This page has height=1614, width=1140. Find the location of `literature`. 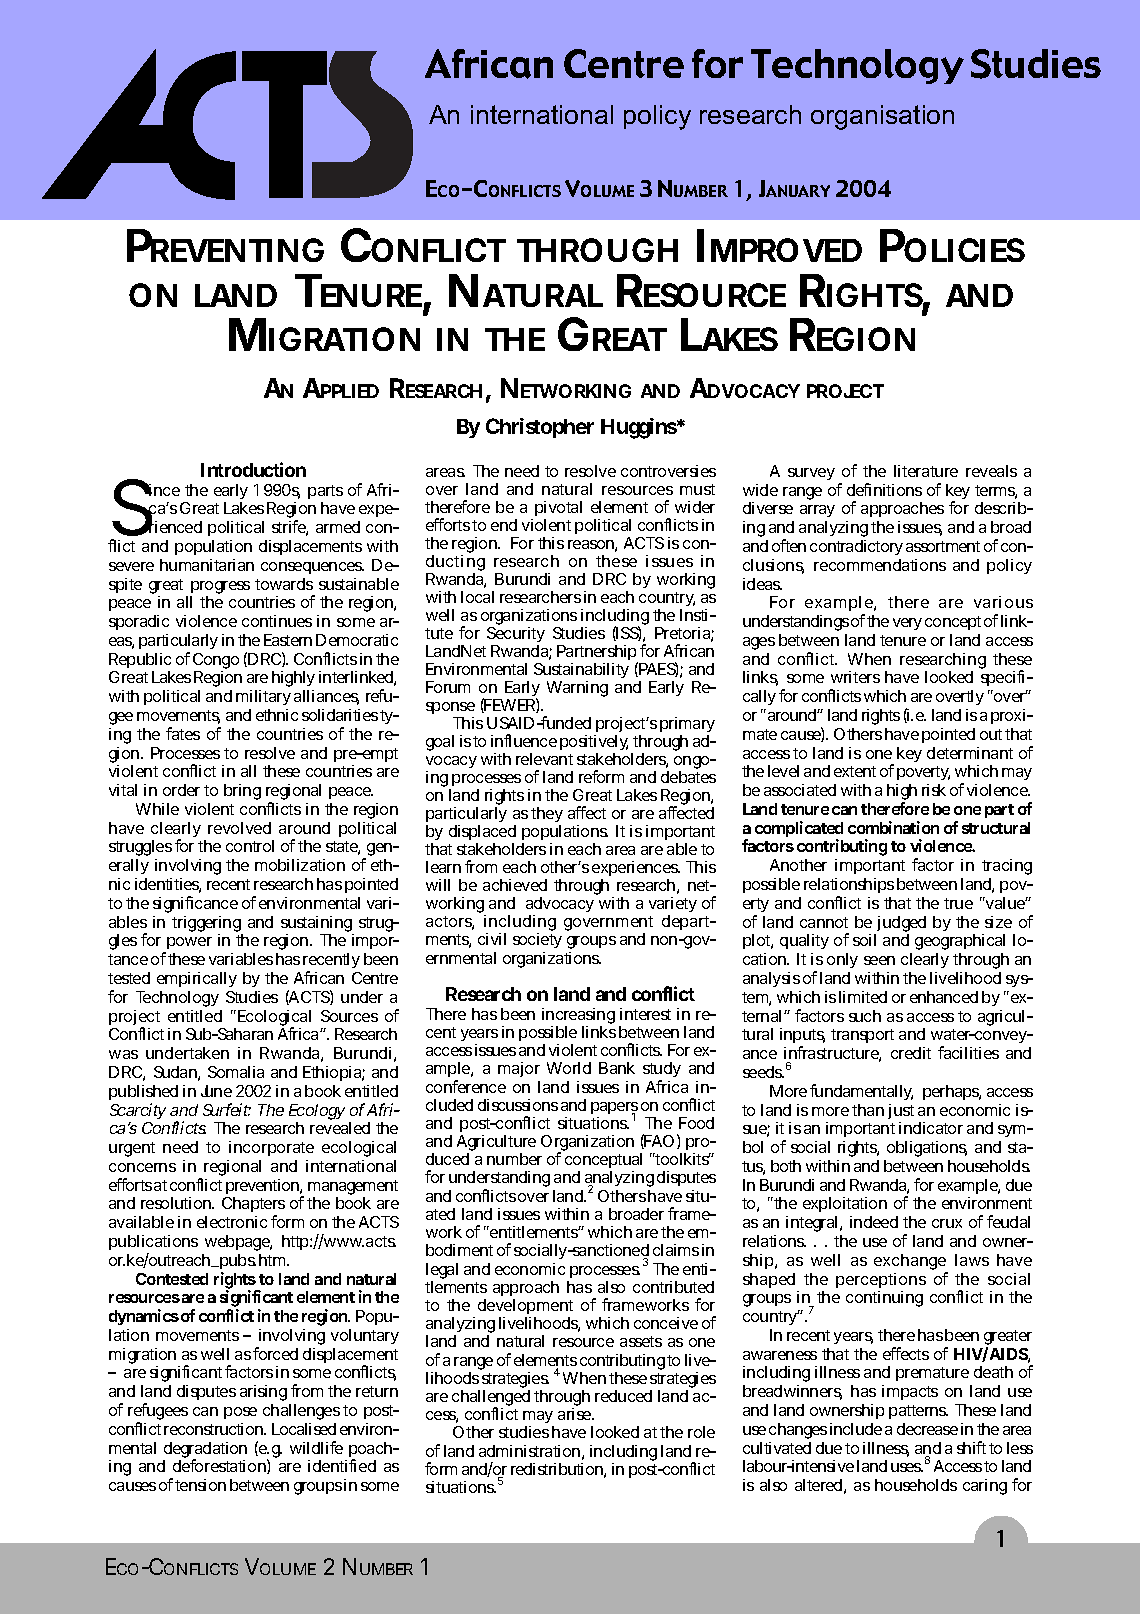

literature is located at coordinates (926, 471).
